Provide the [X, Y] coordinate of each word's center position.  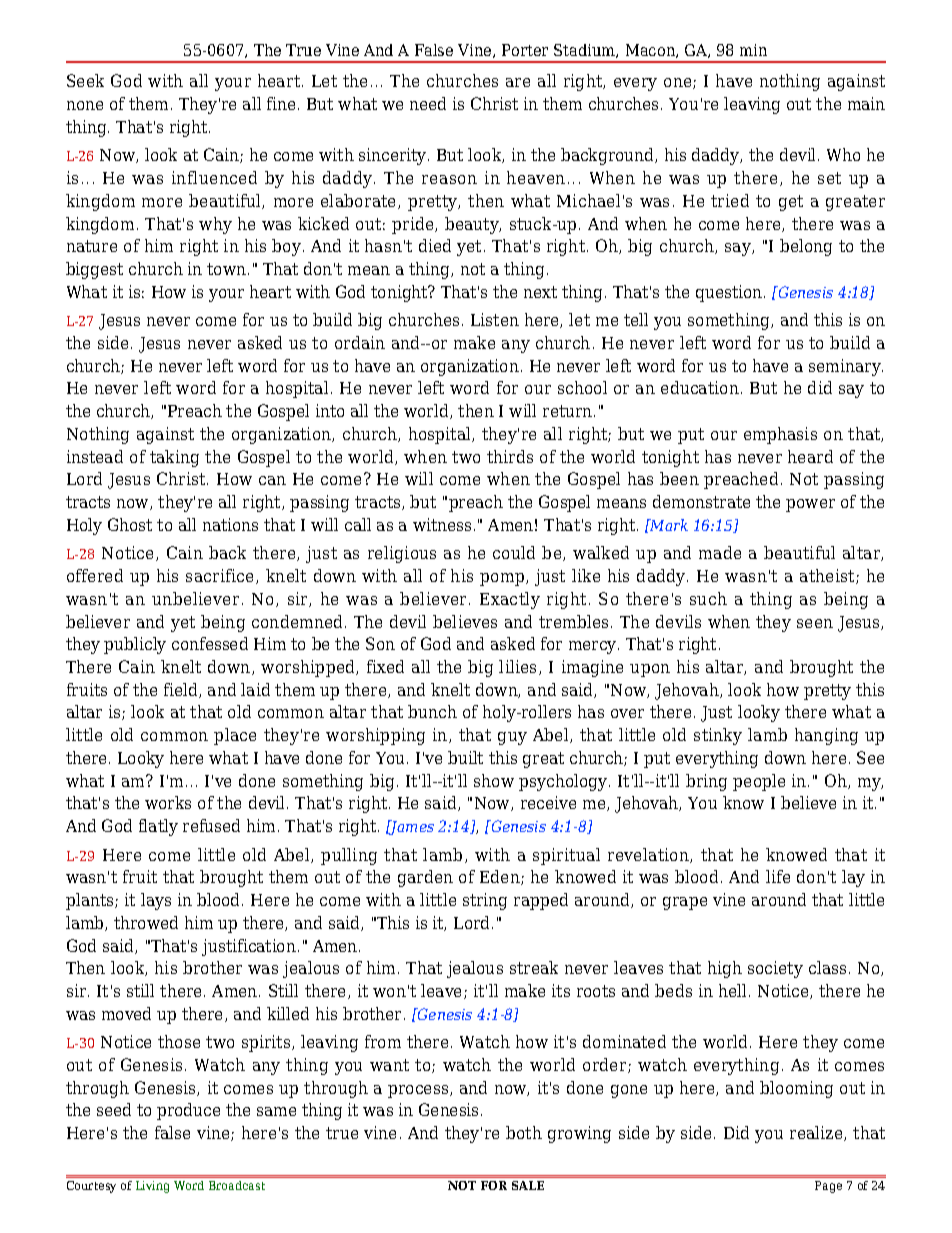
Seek [85, 80]
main [866, 103]
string [485, 901]
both [524, 1132]
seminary [846, 367]
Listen [495, 319]
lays [156, 901]
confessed [210, 643]
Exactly [510, 600]
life [778, 876]
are [518, 82]
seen [815, 623]
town [226, 269]
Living [152, 1187]
